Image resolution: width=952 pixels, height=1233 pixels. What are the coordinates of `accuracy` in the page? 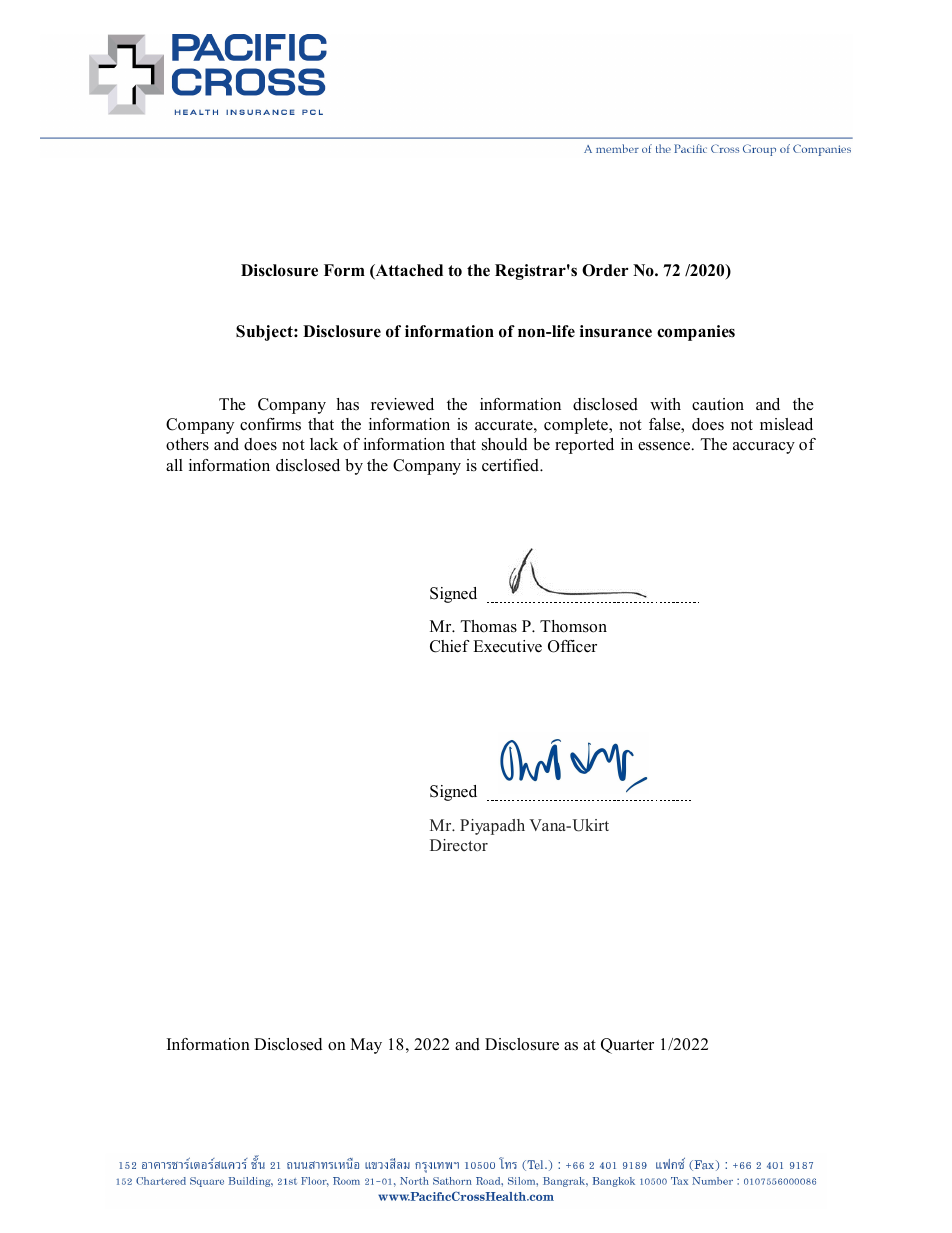 It's located at (764, 448).
